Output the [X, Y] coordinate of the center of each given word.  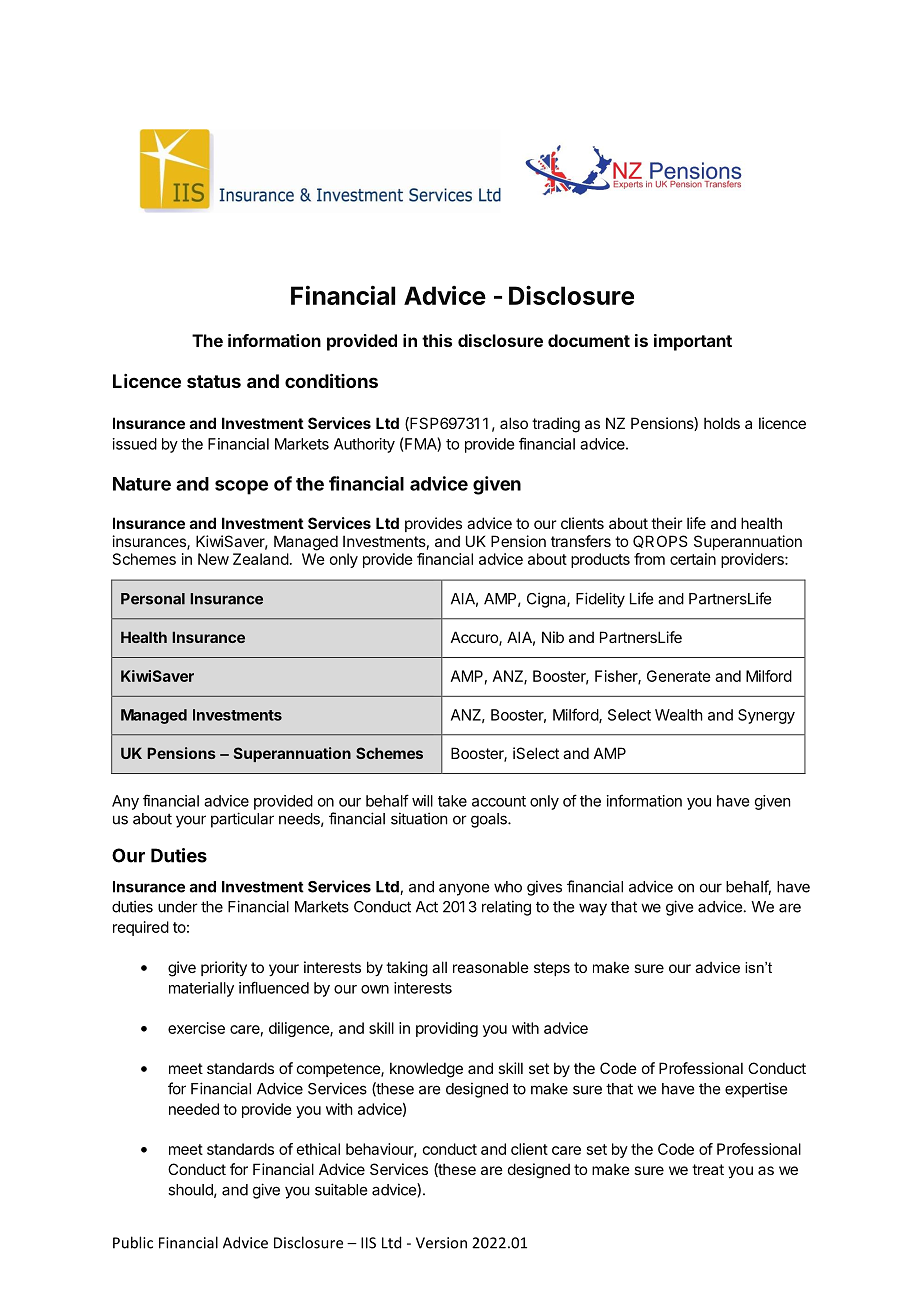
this [437, 340]
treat [708, 1169]
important [693, 342]
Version [441, 1243]
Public [133, 1242]
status [214, 381]
